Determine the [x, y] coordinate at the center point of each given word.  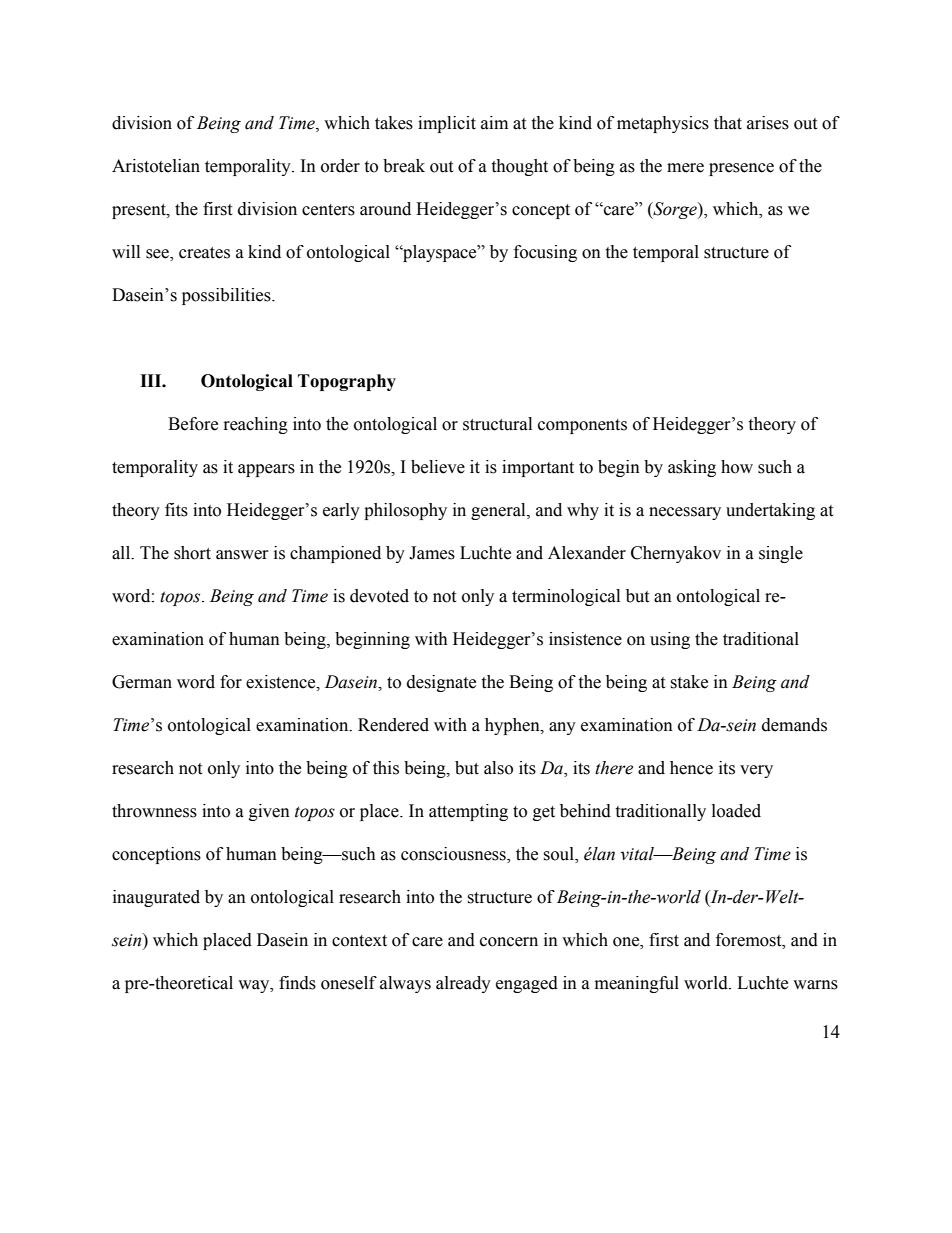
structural [497, 424]
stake [689, 682]
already [463, 984]
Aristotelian [156, 166]
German [142, 682]
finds [297, 983]
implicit [447, 124]
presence [741, 169]
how [737, 467]
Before [193, 424]
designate [441, 683]
